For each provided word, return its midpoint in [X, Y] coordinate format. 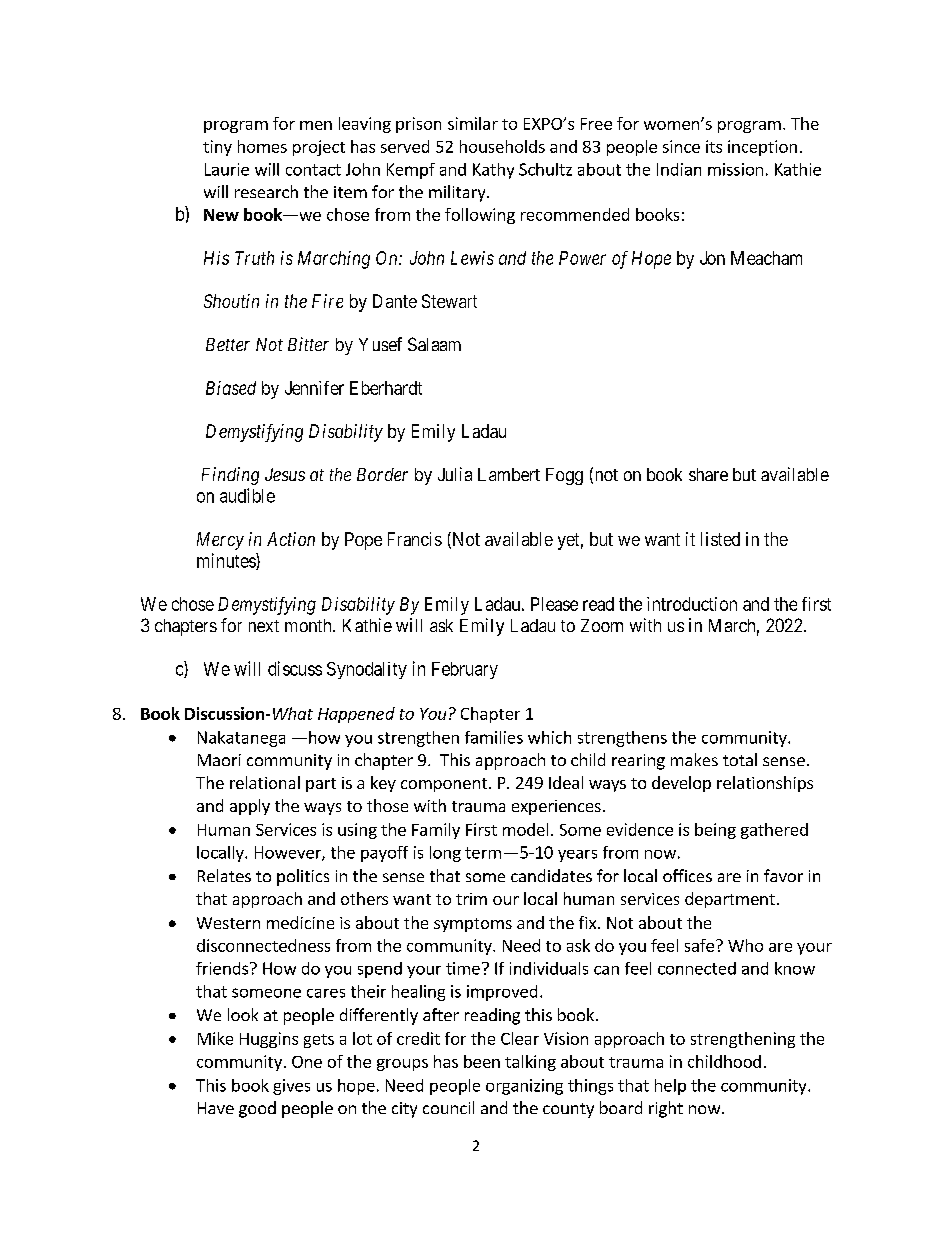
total [740, 759]
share [708, 474]
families [494, 737]
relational [265, 782]
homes [262, 146]
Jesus [285, 474]
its [714, 146]
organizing [524, 1087]
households [502, 146]
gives [291, 1087]
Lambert [509, 474]
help [670, 1087]
